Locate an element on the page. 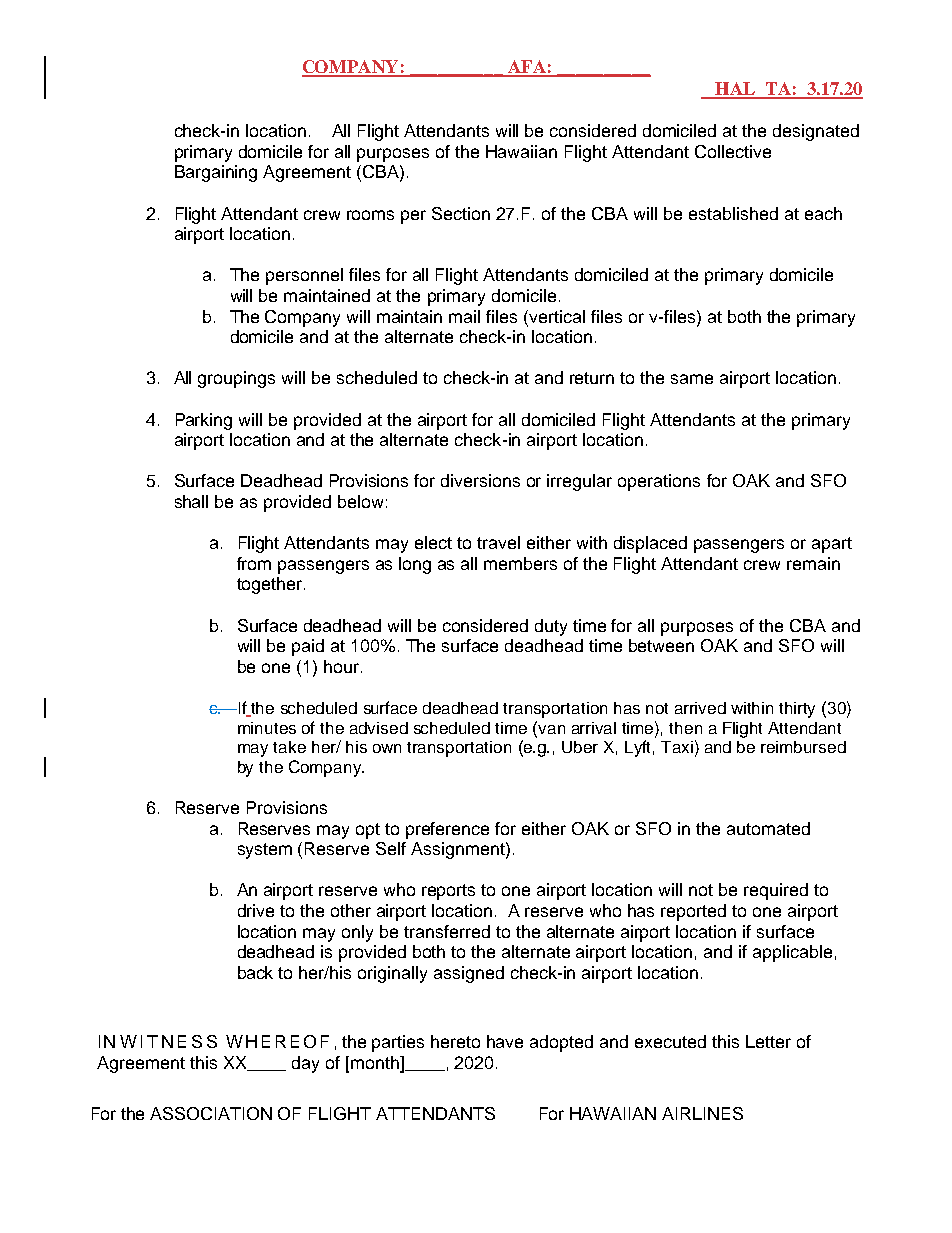  remain is located at coordinates (813, 563).
